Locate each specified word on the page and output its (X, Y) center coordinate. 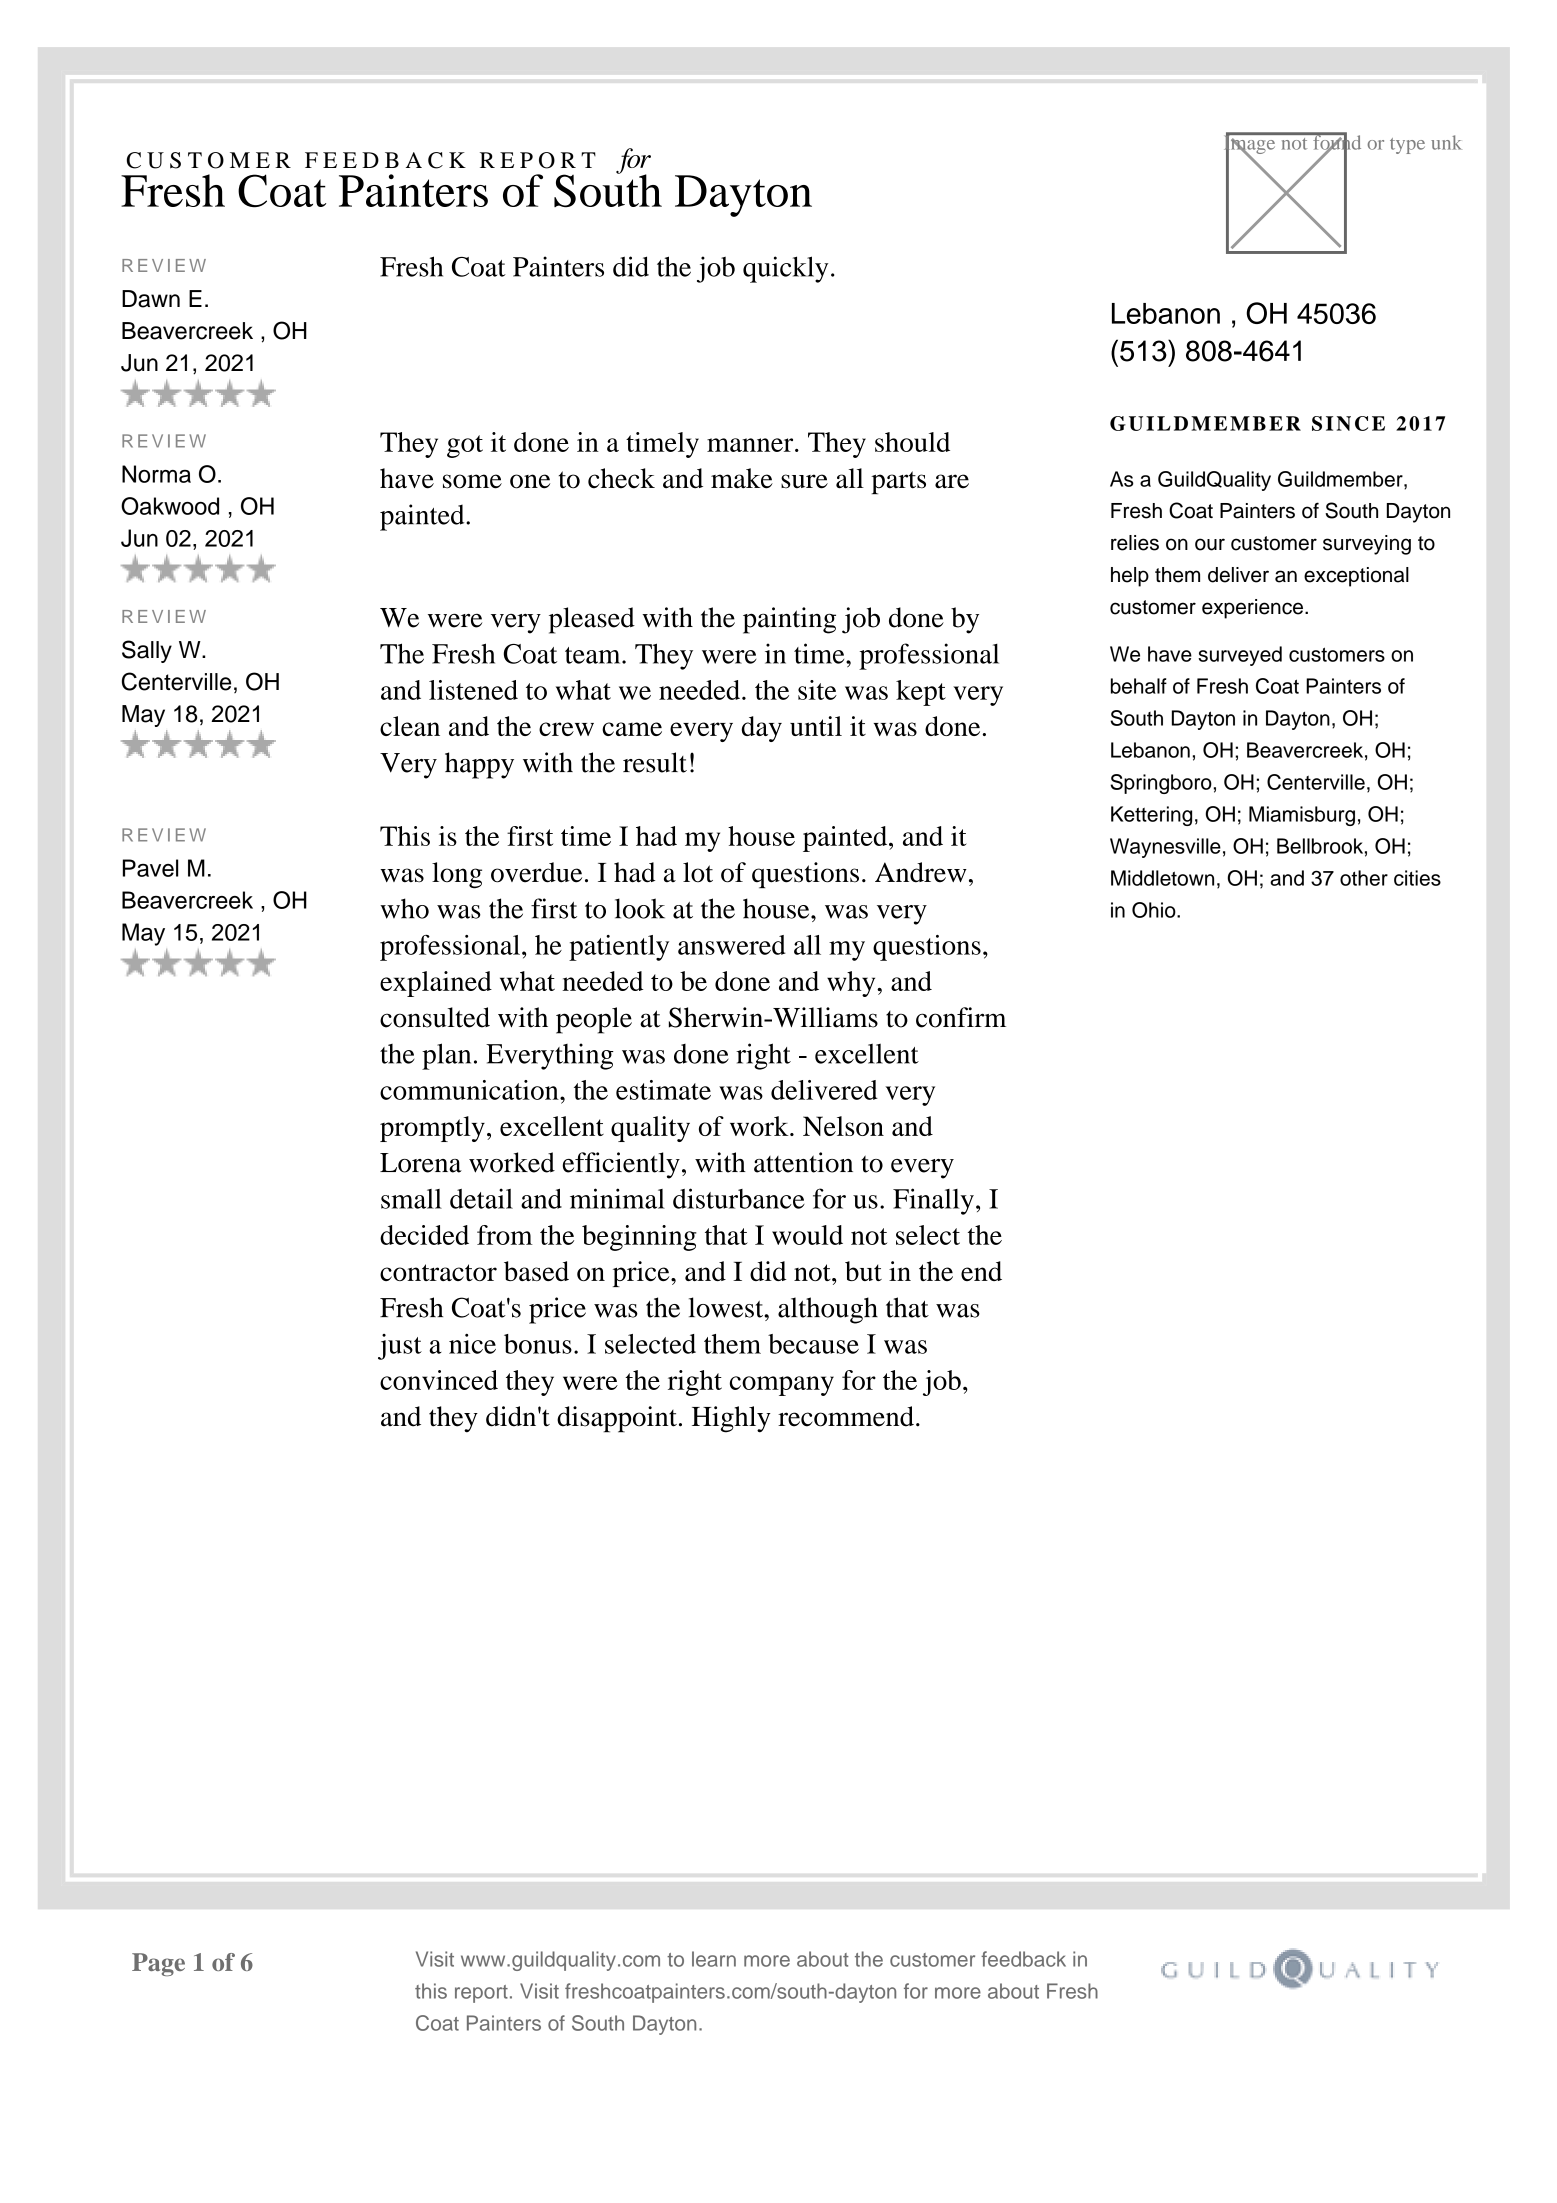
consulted (435, 1017)
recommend (846, 1416)
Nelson (843, 1126)
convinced (439, 1380)
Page (158, 1964)
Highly (731, 1419)
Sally (147, 651)
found (1336, 142)
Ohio (1155, 910)
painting (789, 620)
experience (1254, 609)
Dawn (151, 299)
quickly (785, 269)
